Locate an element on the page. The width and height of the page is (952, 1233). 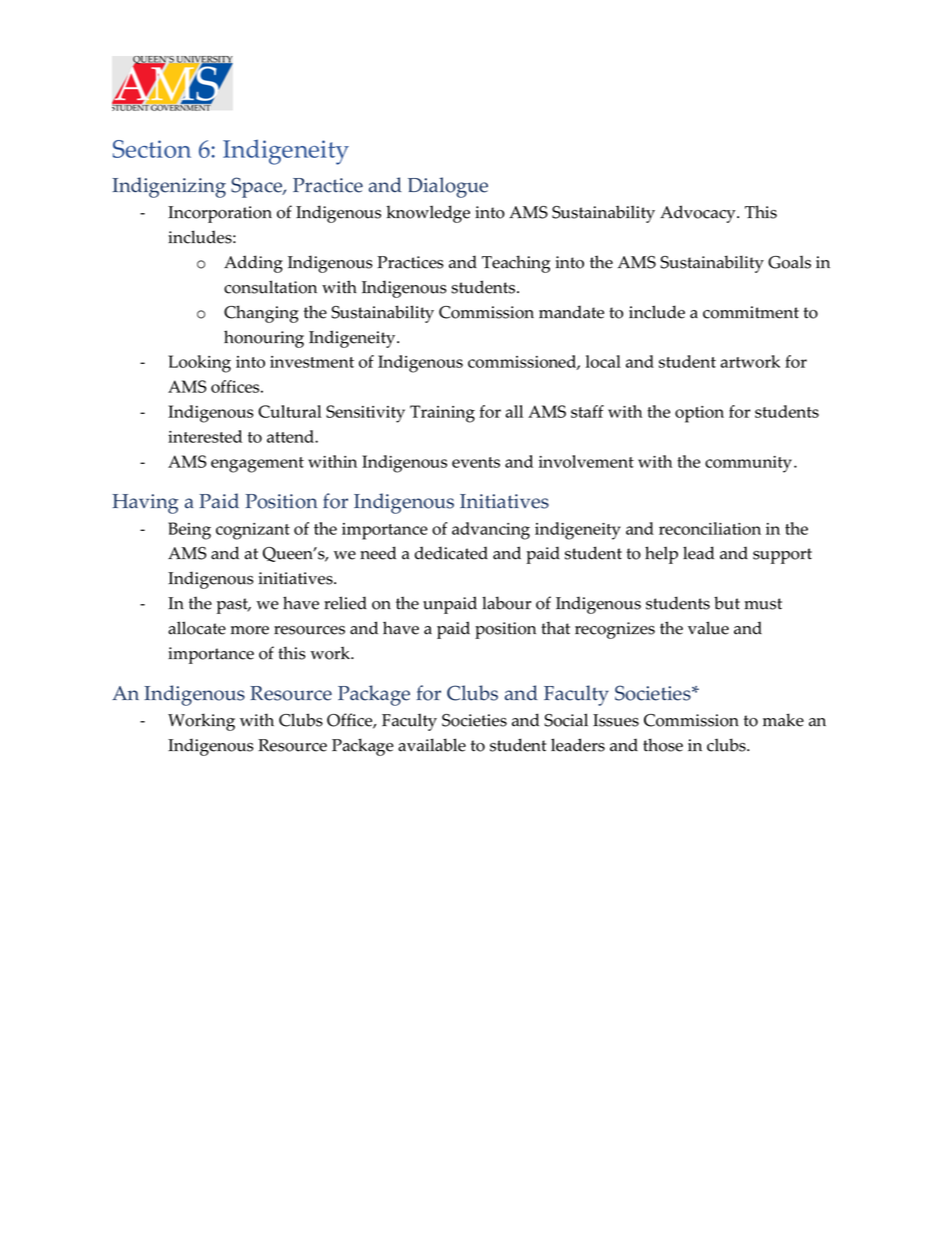
Section is located at coordinates (152, 149).
